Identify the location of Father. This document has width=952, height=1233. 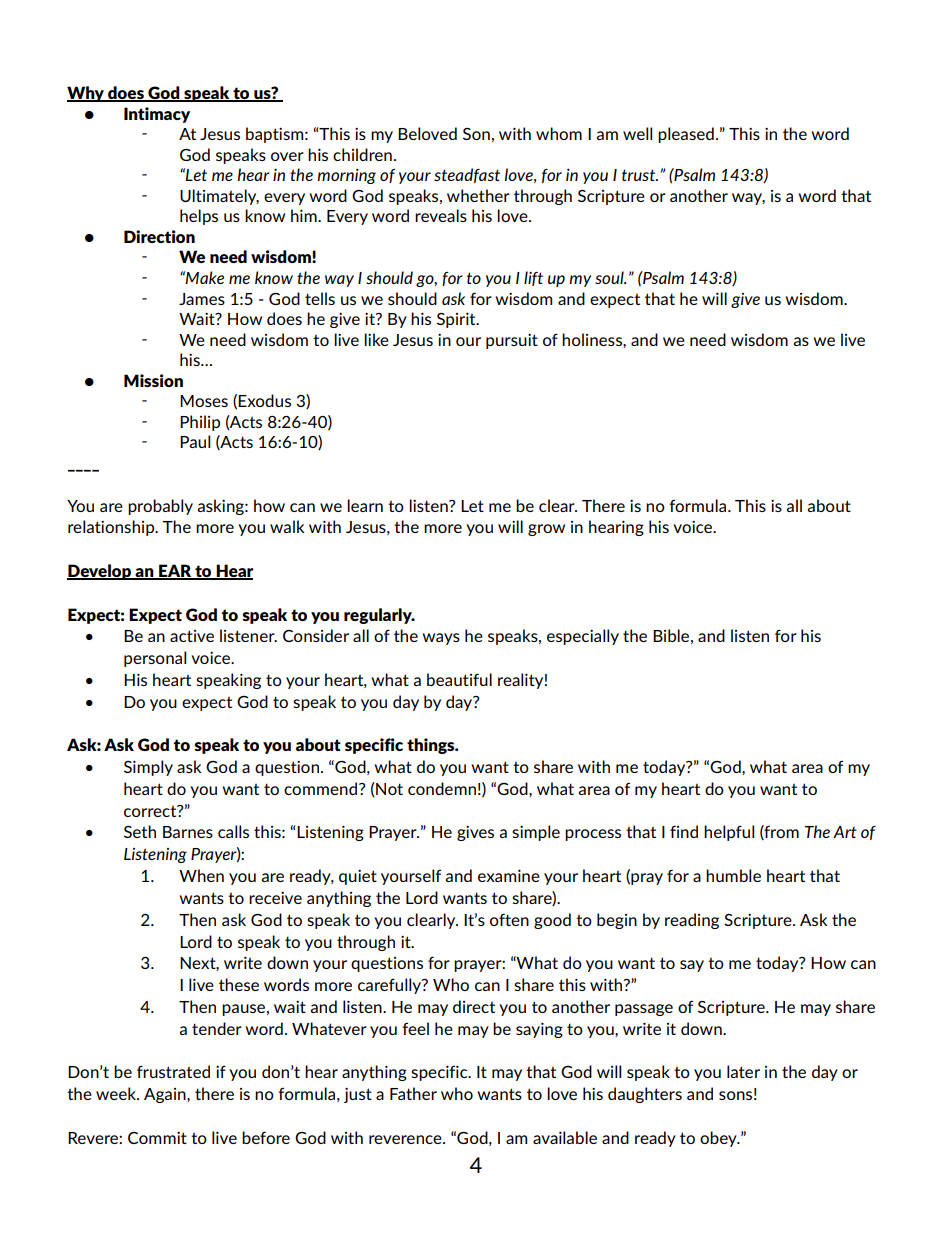
(413, 1093).
